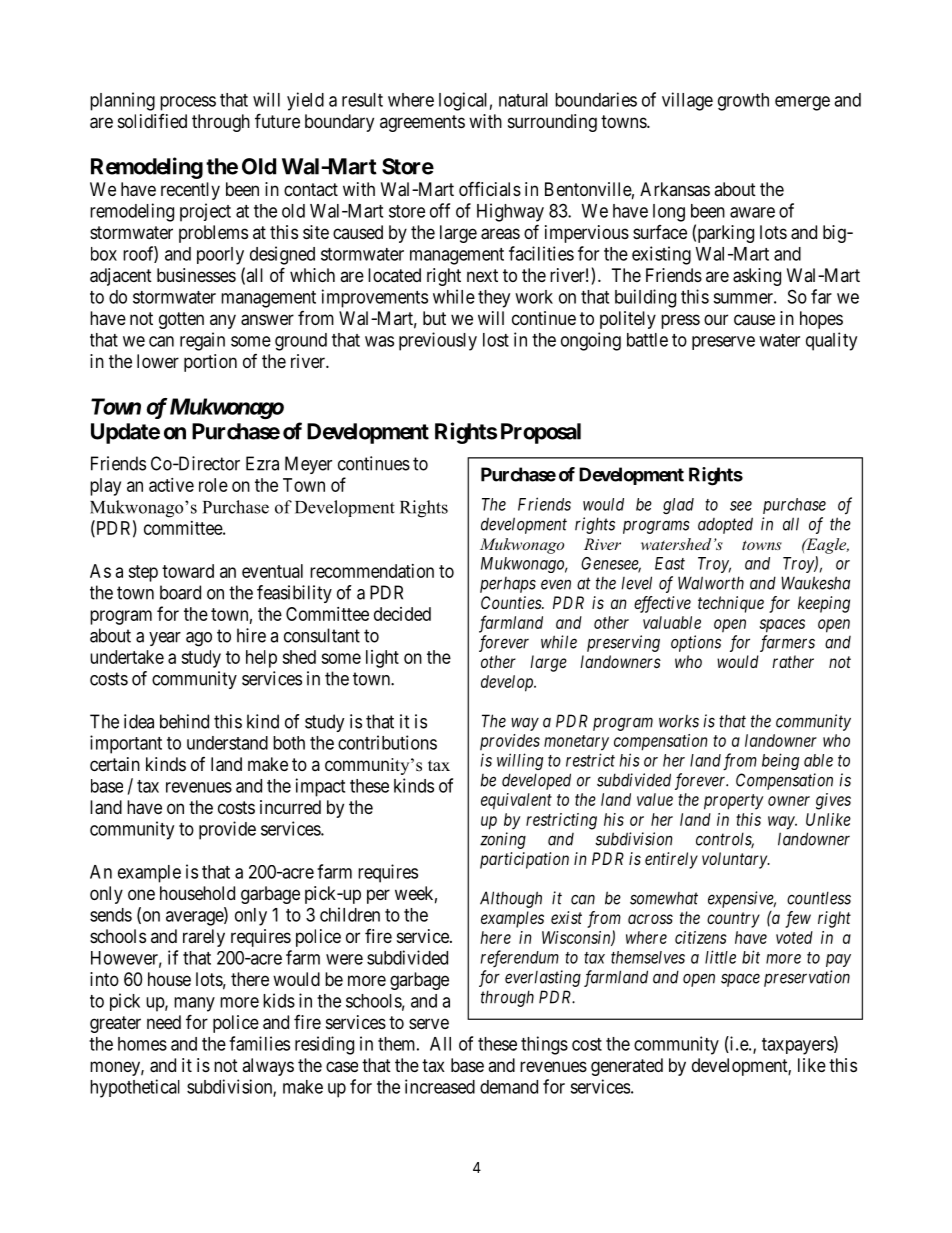 The width and height of the screenshot is (952, 1233). Describe the element at coordinates (188, 103) in the screenshot. I see `process` at that location.
